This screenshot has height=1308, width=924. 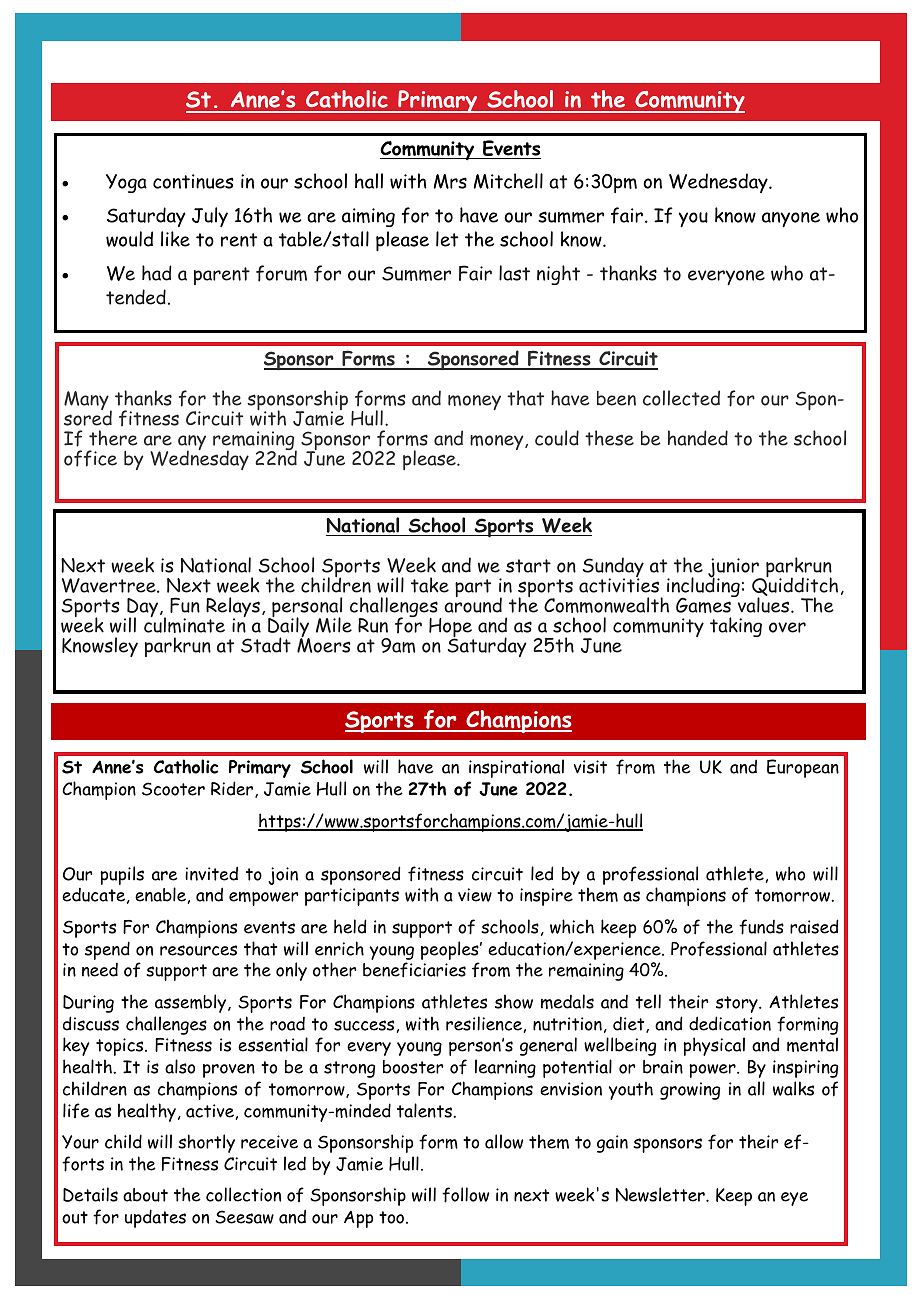 What do you see at coordinates (198, 950) in the screenshot?
I see `resources` at bounding box center [198, 950].
